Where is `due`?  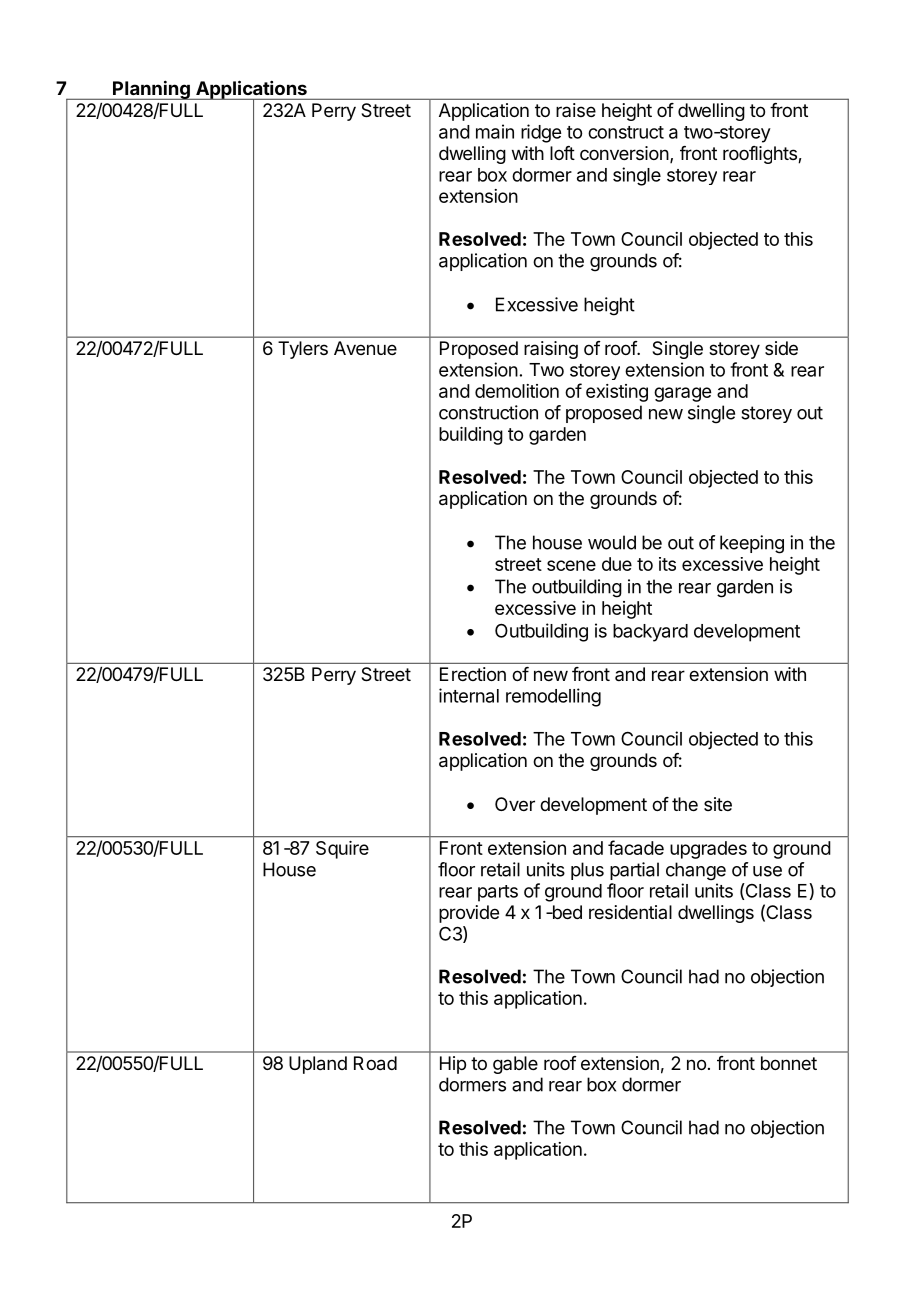
due is located at coordinates (617, 564).
